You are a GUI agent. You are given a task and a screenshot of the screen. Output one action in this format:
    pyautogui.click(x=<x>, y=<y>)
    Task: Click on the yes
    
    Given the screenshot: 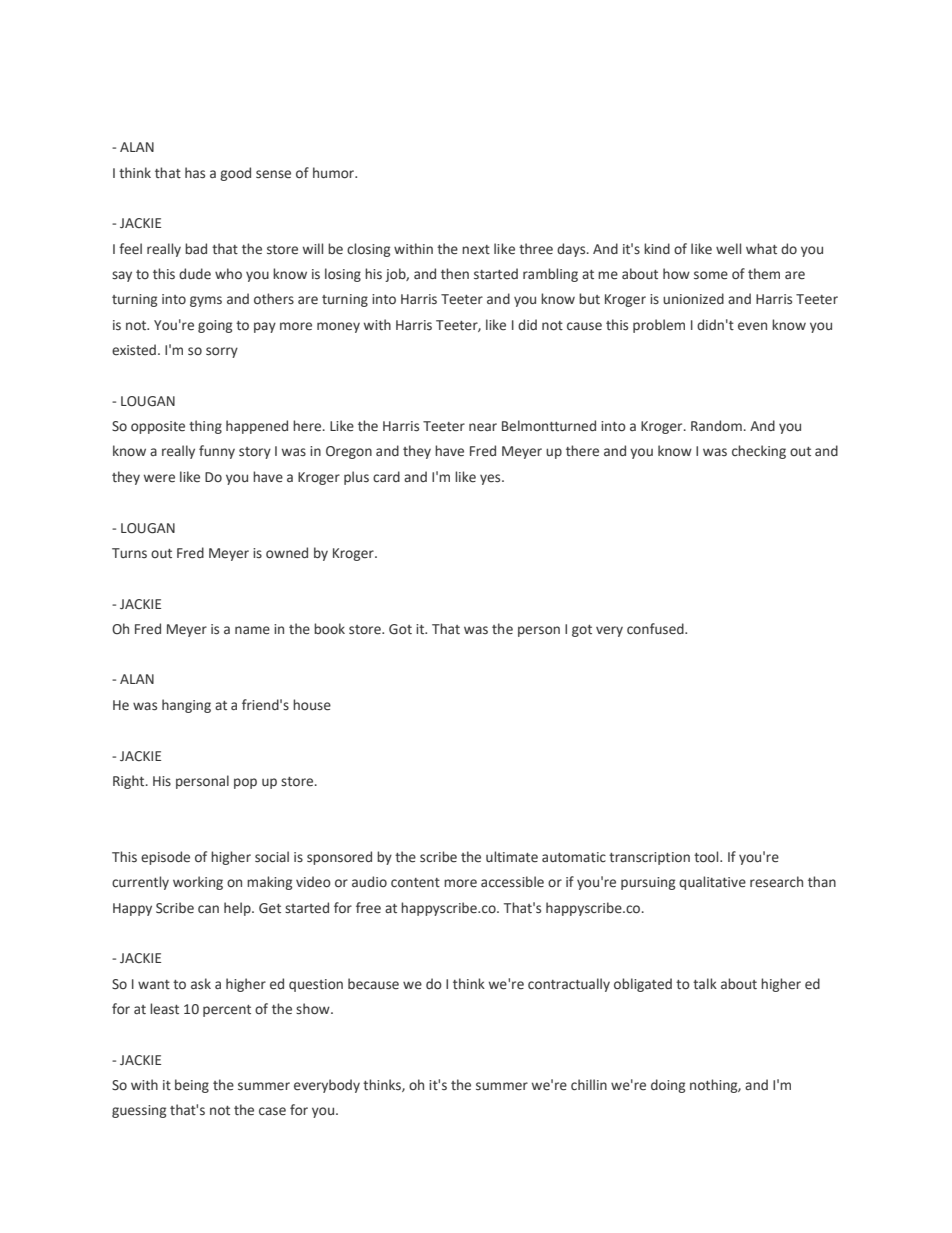 What is the action you would take?
    pyautogui.click(x=491, y=479)
